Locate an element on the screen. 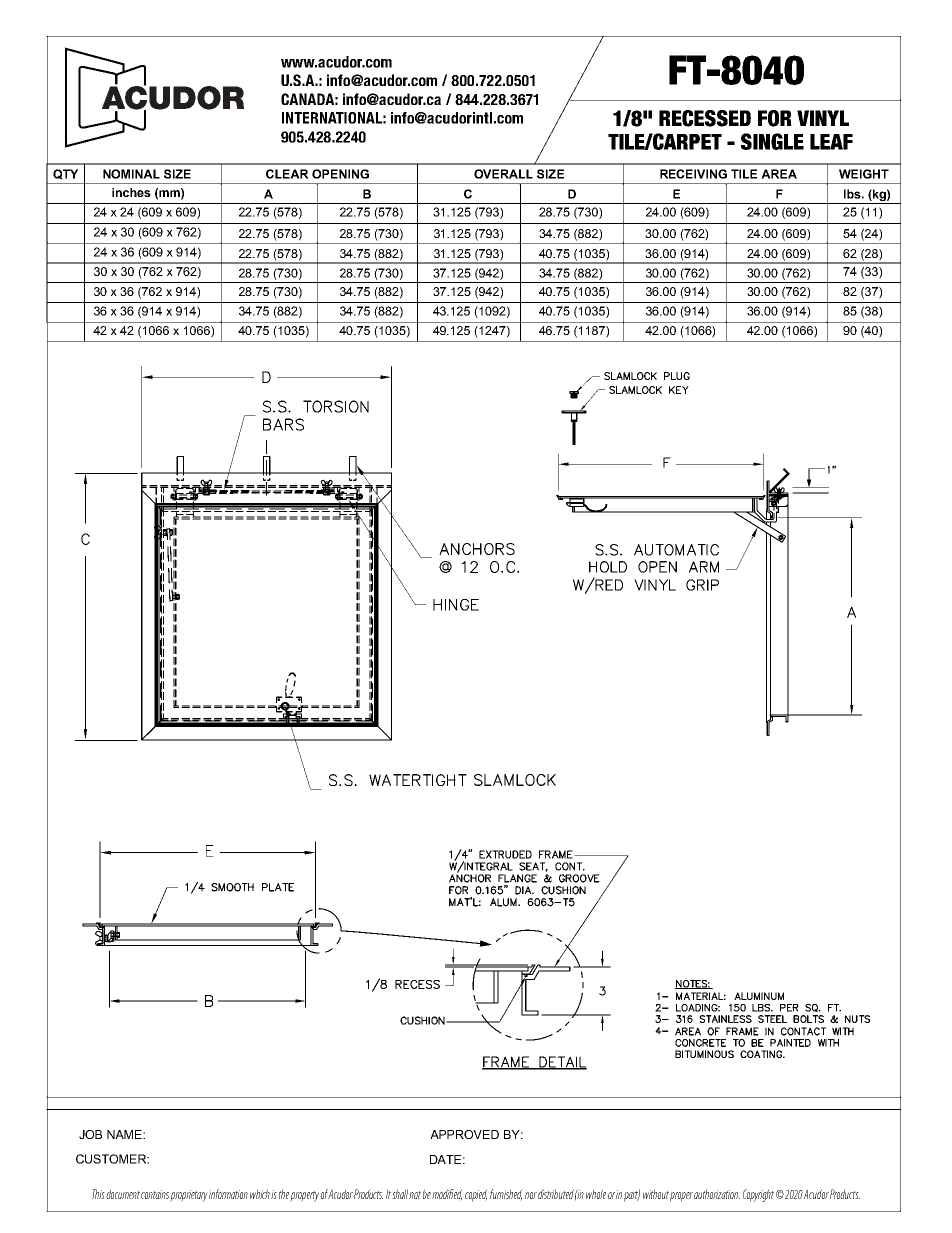 This screenshot has height=1233, width=952. authorization is located at coordinates (717, 1194).
